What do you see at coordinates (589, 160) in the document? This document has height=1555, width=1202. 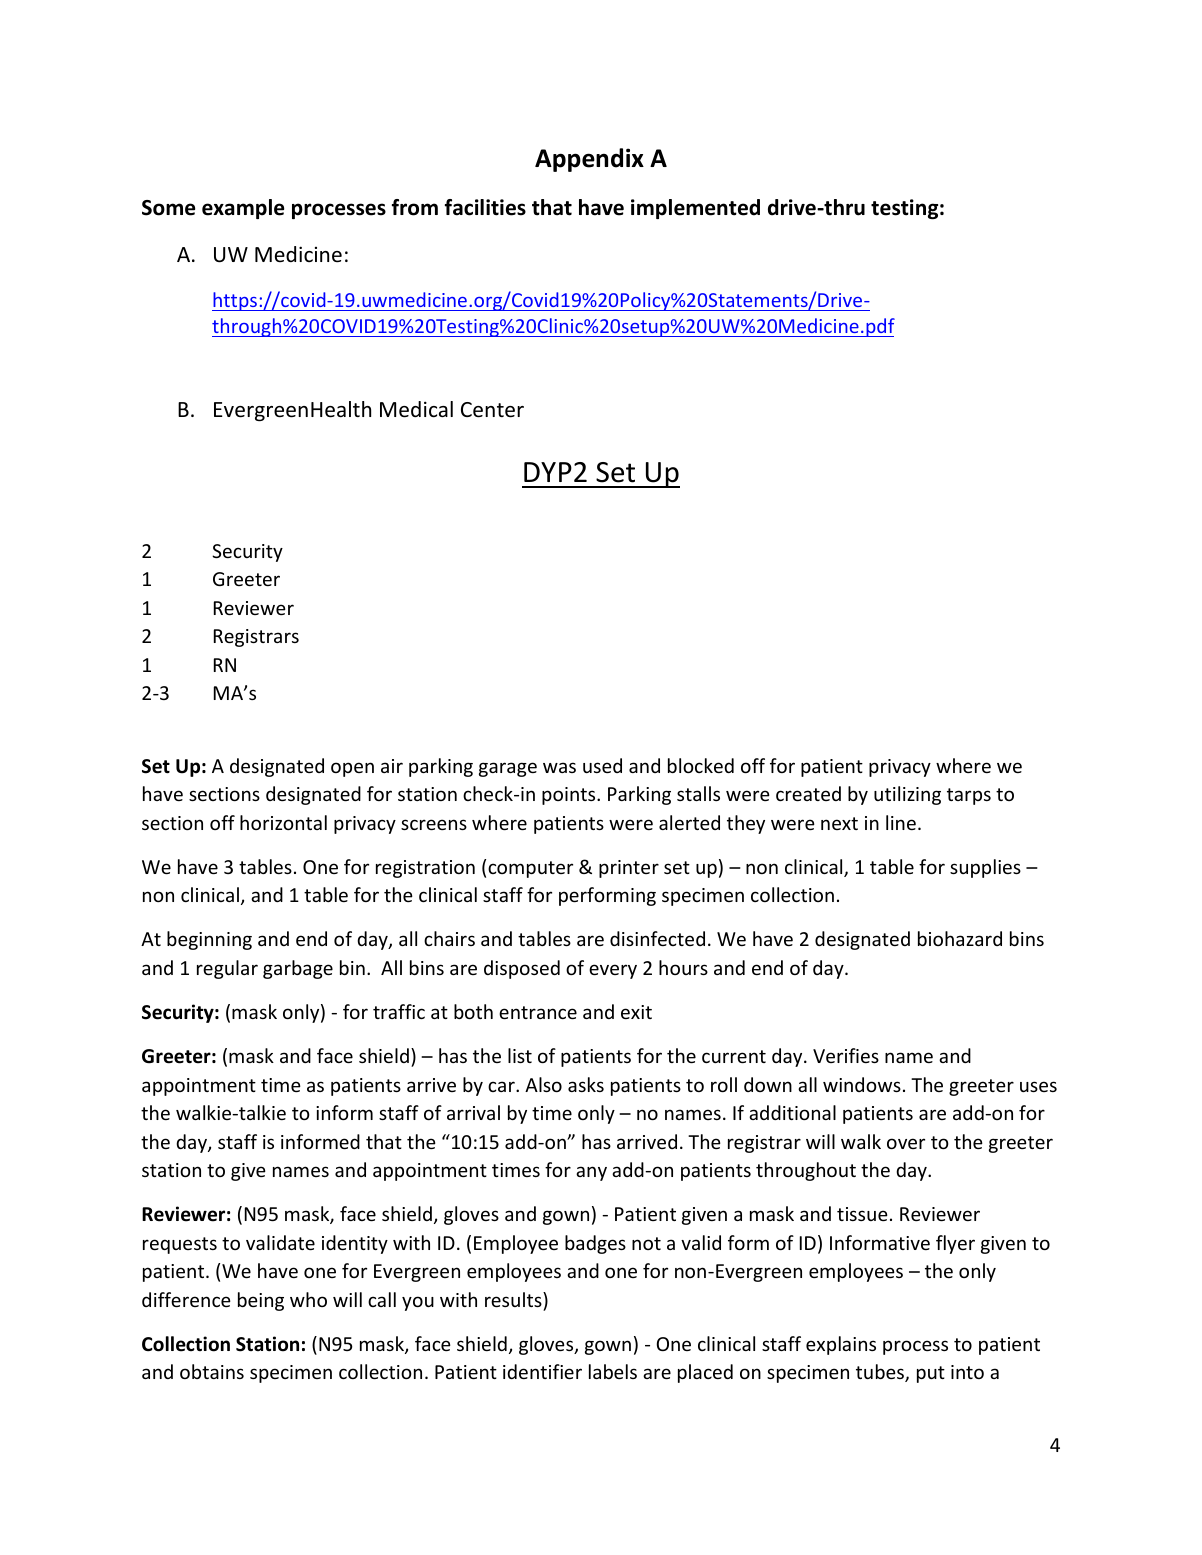 I see `Appendix` at bounding box center [589, 160].
